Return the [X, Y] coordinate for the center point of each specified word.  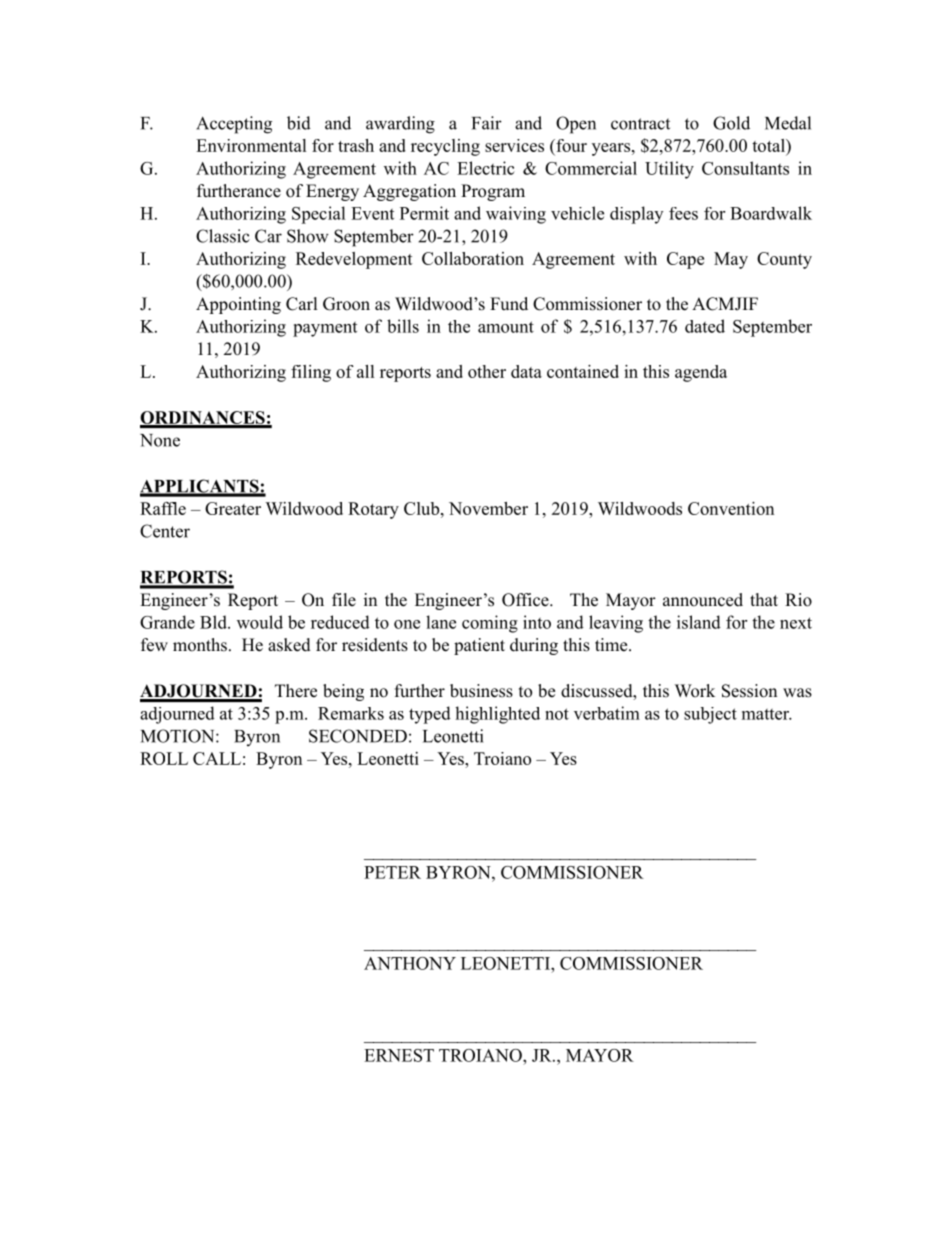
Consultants [745, 168]
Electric [486, 168]
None [160, 440]
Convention [731, 508]
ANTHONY [410, 963]
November [488, 508]
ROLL [164, 758]
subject [710, 715]
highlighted [497, 715]
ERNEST [399, 1055]
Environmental [251, 145]
